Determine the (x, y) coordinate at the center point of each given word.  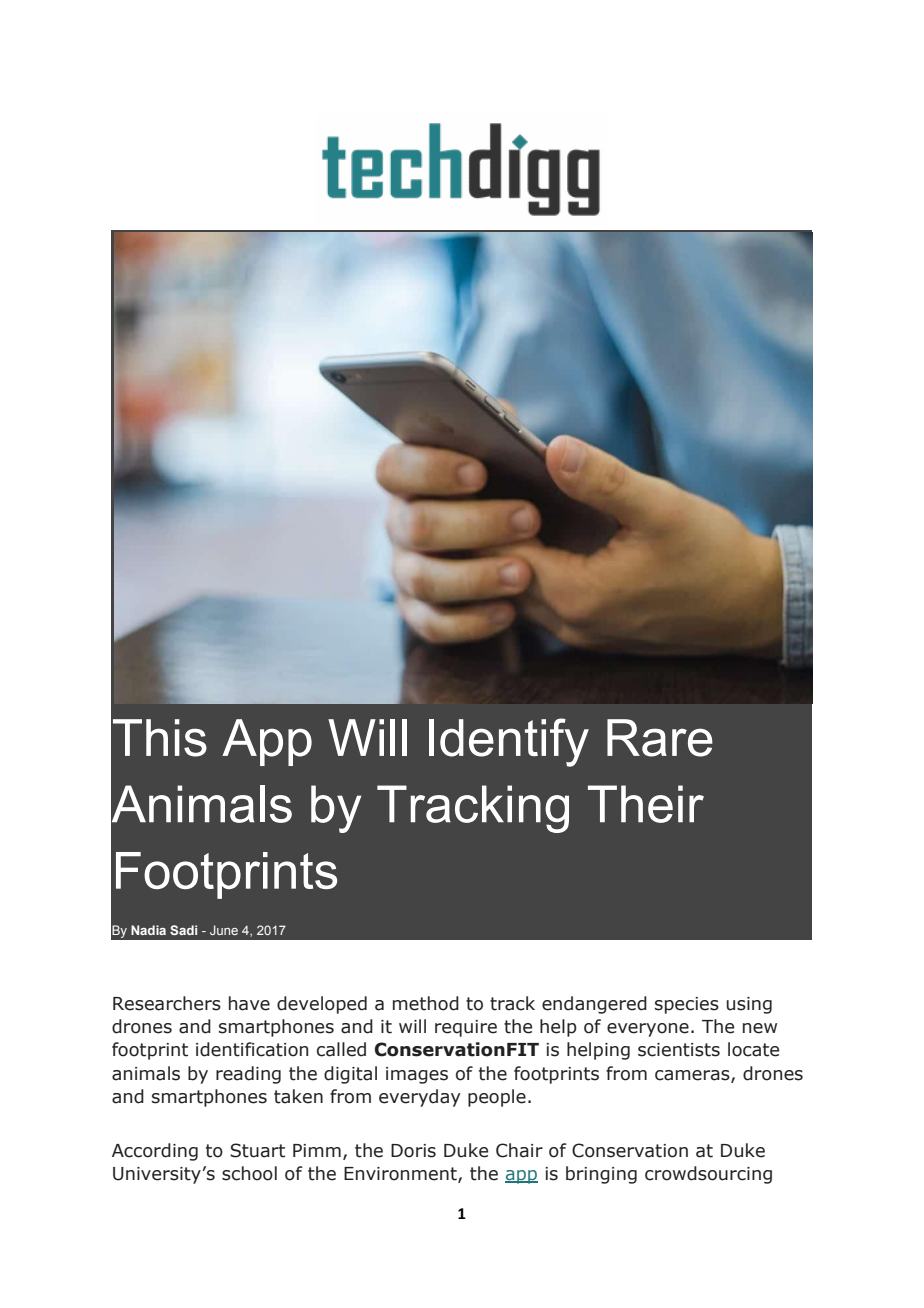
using (749, 1005)
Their (646, 804)
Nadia (148, 930)
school (249, 1173)
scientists (679, 1050)
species (687, 1005)
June (224, 930)
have (249, 1003)
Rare (660, 738)
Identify (509, 742)
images (417, 1075)
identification (252, 1049)
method (426, 1003)
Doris (413, 1151)
